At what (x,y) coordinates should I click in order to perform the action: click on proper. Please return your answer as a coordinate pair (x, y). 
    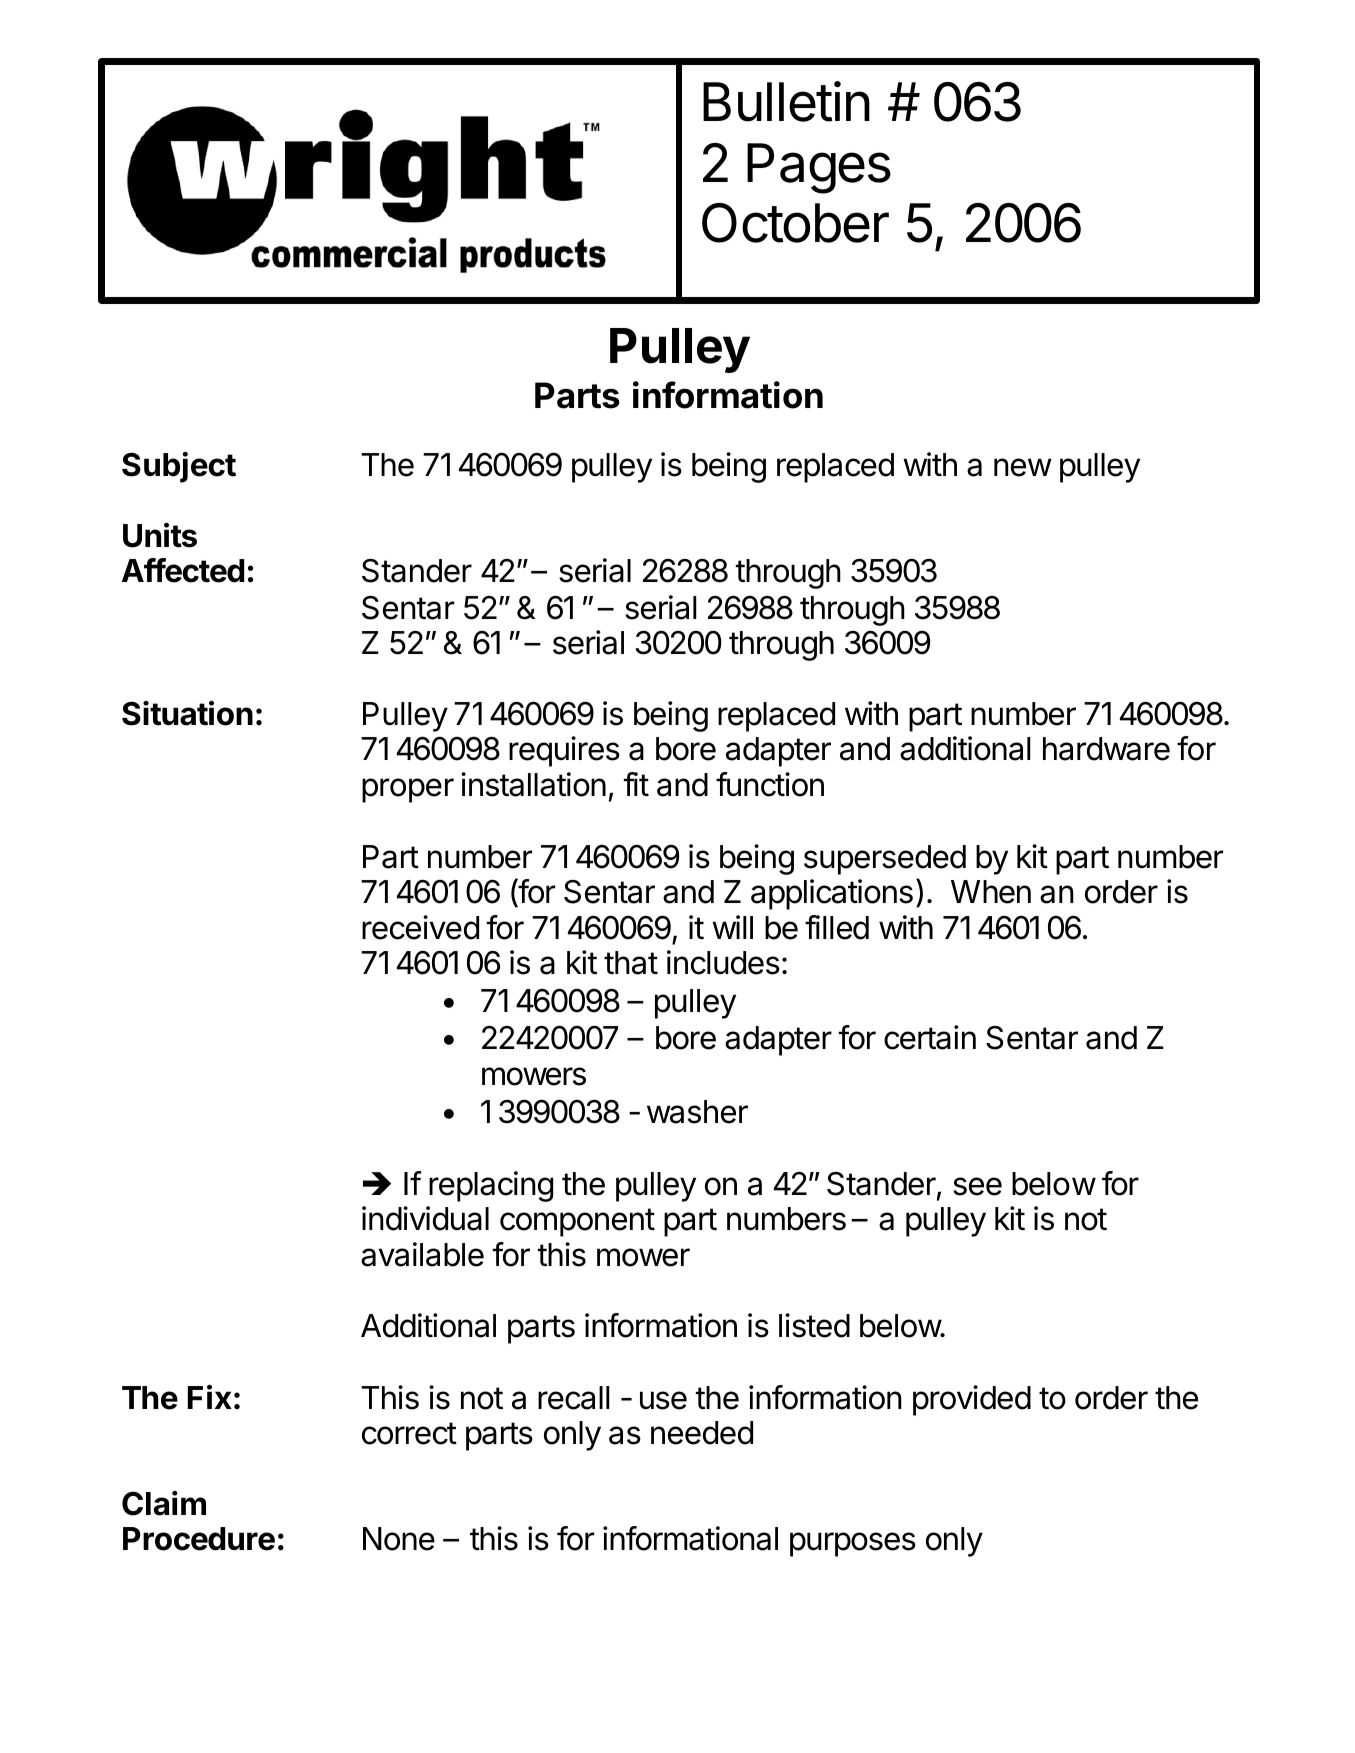
    Looking at the image, I should click on (408, 790).
